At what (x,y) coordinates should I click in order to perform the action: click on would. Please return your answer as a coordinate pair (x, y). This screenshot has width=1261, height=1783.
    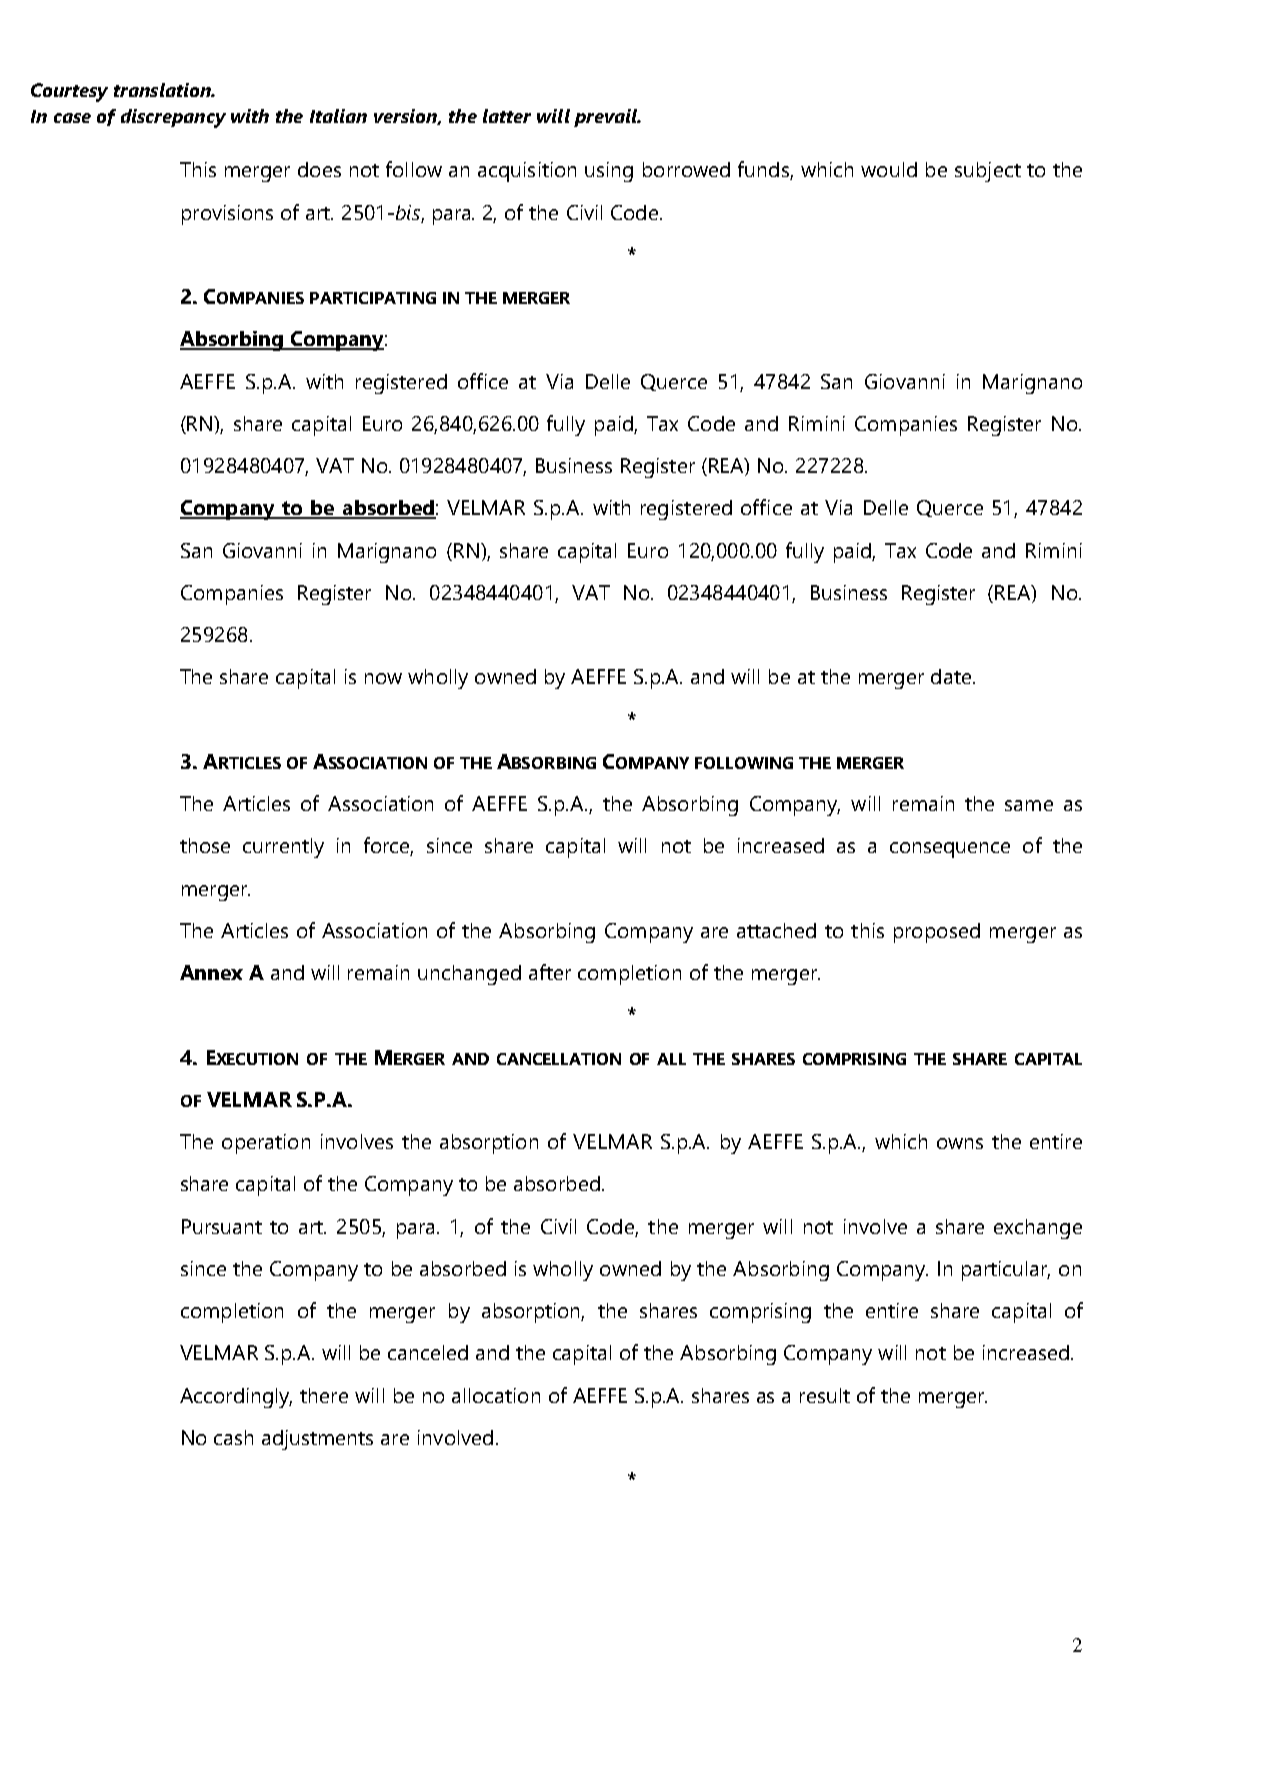
    Looking at the image, I should click on (889, 169).
